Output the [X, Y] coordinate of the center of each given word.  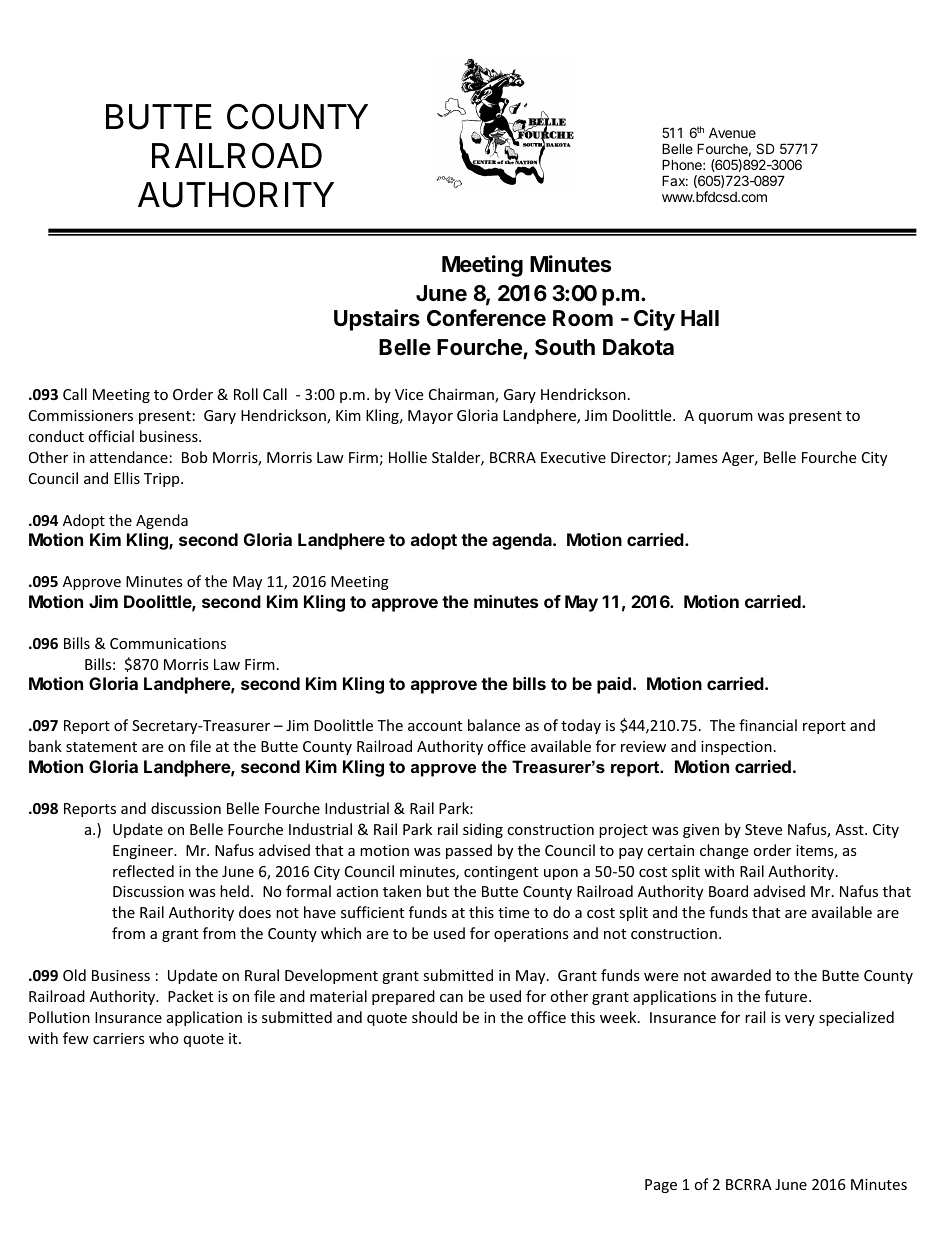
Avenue [732, 132]
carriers [119, 1038]
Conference [486, 318]
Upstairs [377, 320]
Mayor [430, 417]
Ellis [127, 478]
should [434, 1017]
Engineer [144, 852]
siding [483, 830]
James [696, 457]
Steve [763, 829]
